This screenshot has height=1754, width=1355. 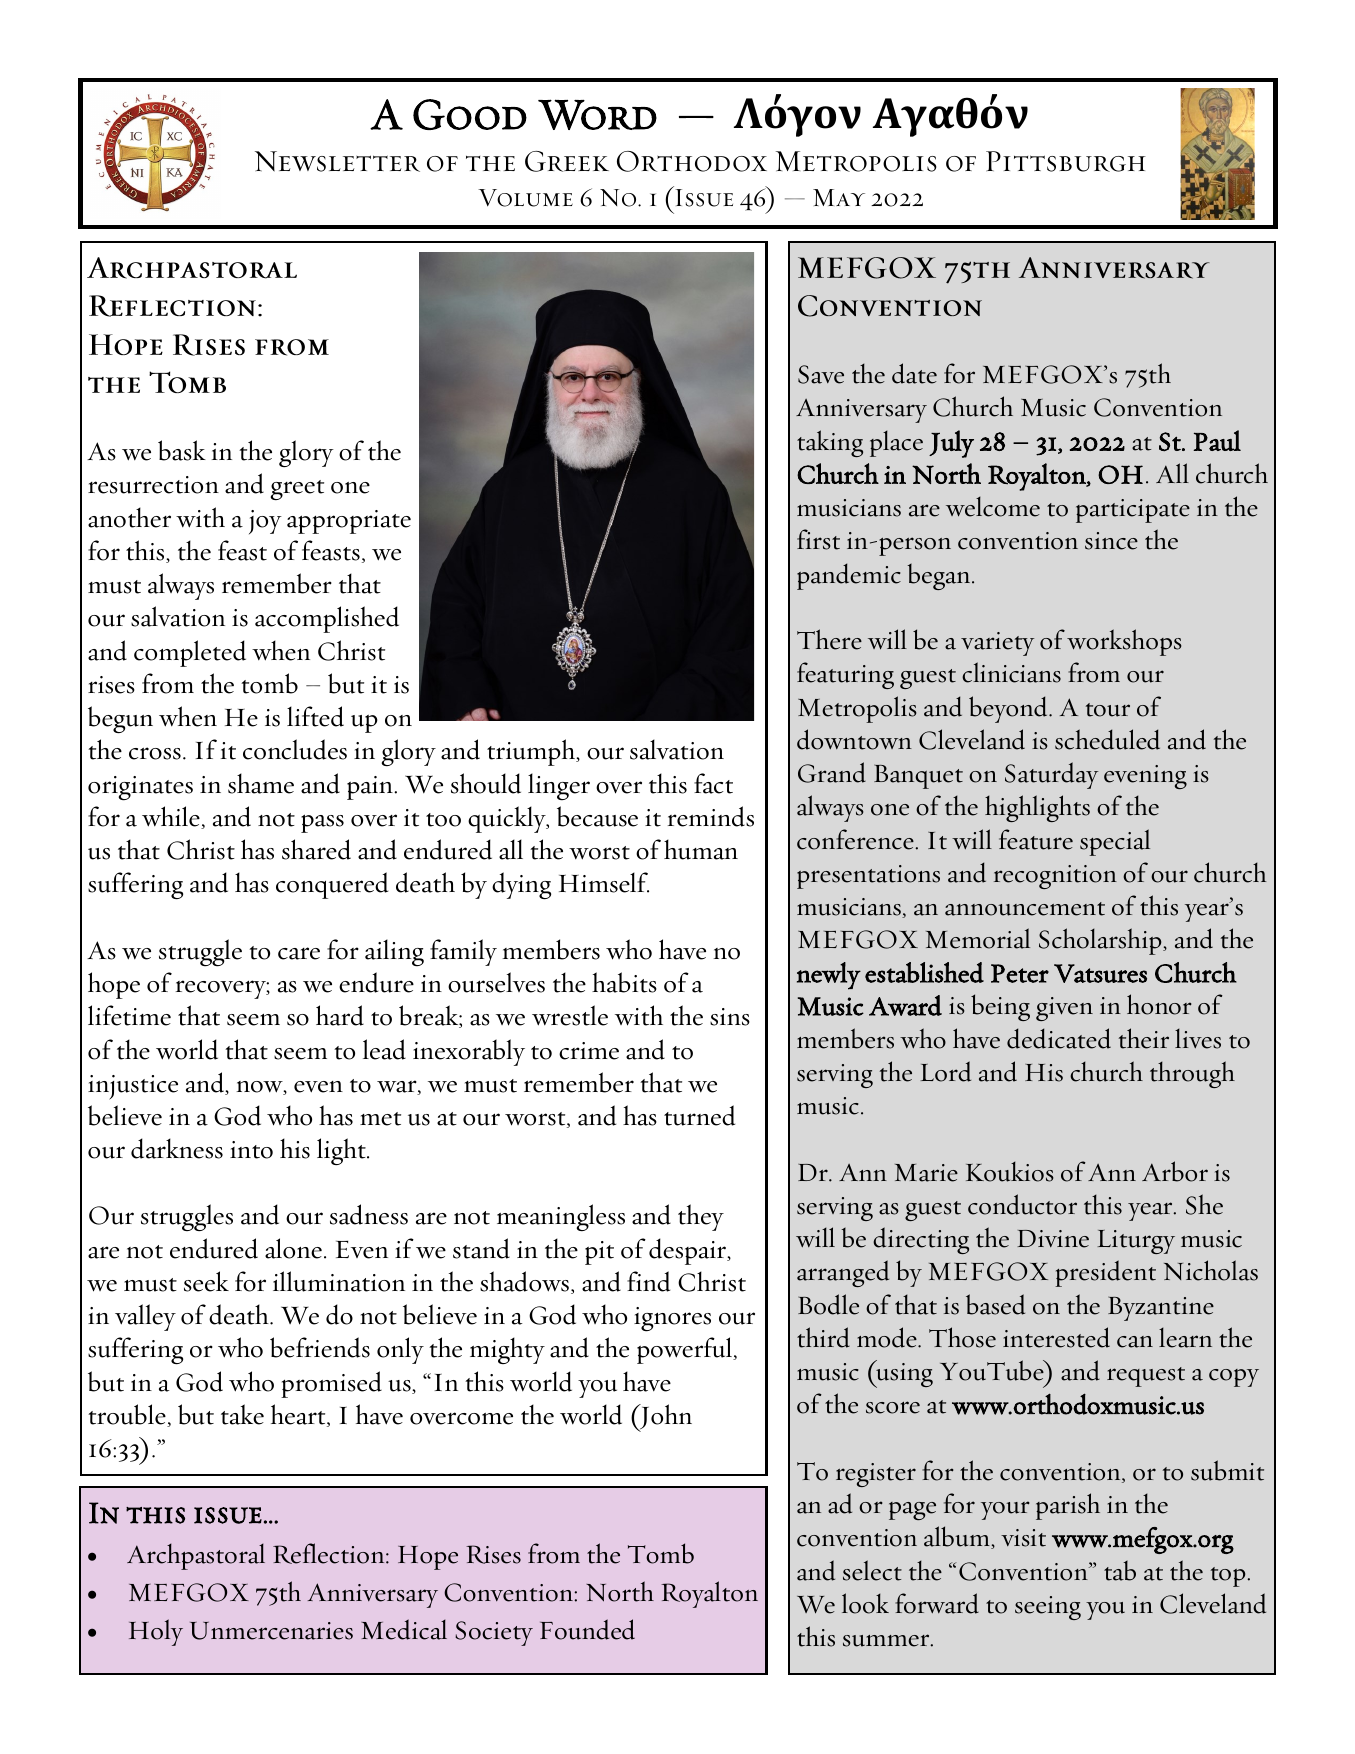 I want to click on through, so click(x=1192, y=1074).
